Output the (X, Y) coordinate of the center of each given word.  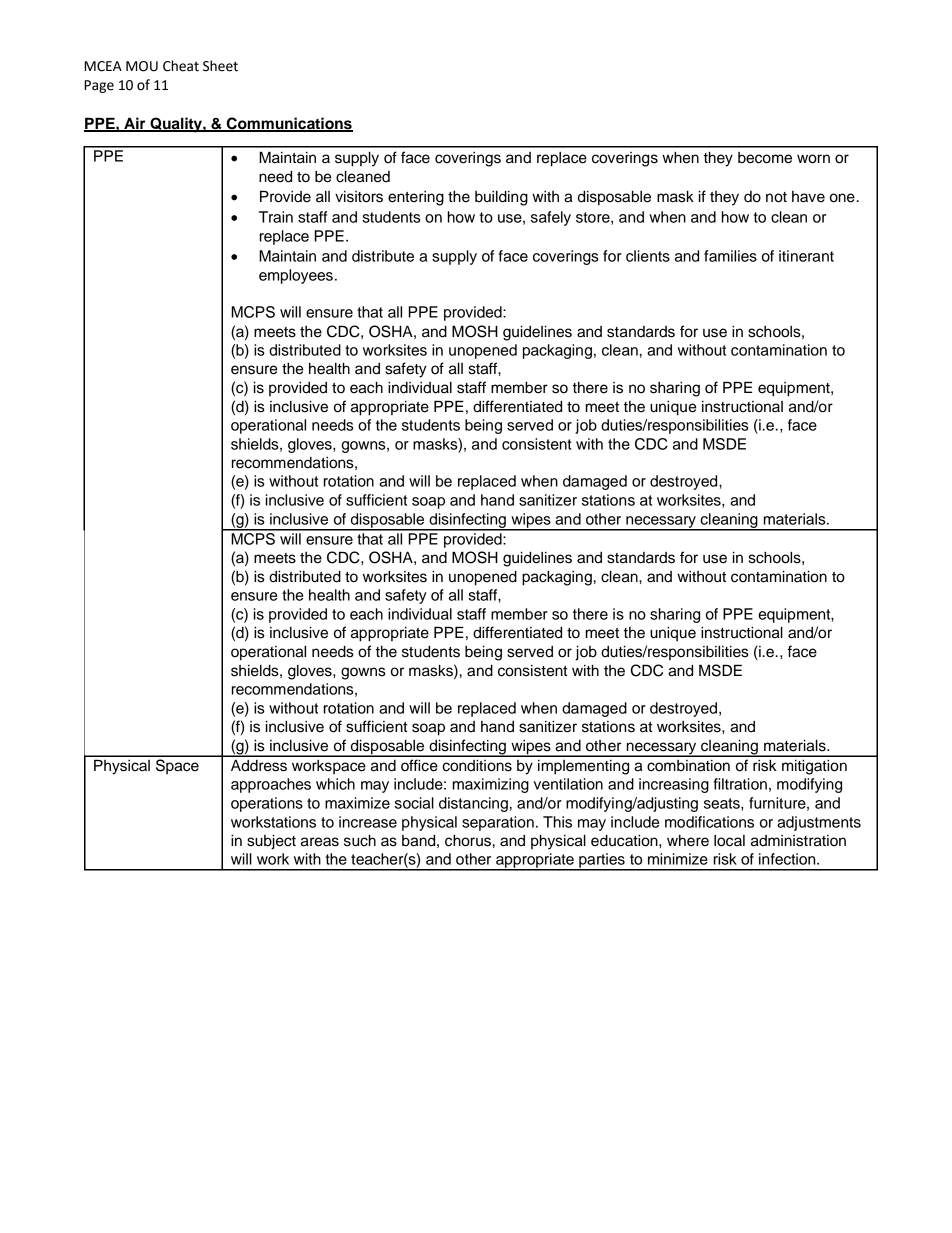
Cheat (181, 66)
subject (271, 842)
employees (296, 276)
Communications (289, 124)
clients (648, 256)
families (730, 256)
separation (498, 823)
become (765, 158)
